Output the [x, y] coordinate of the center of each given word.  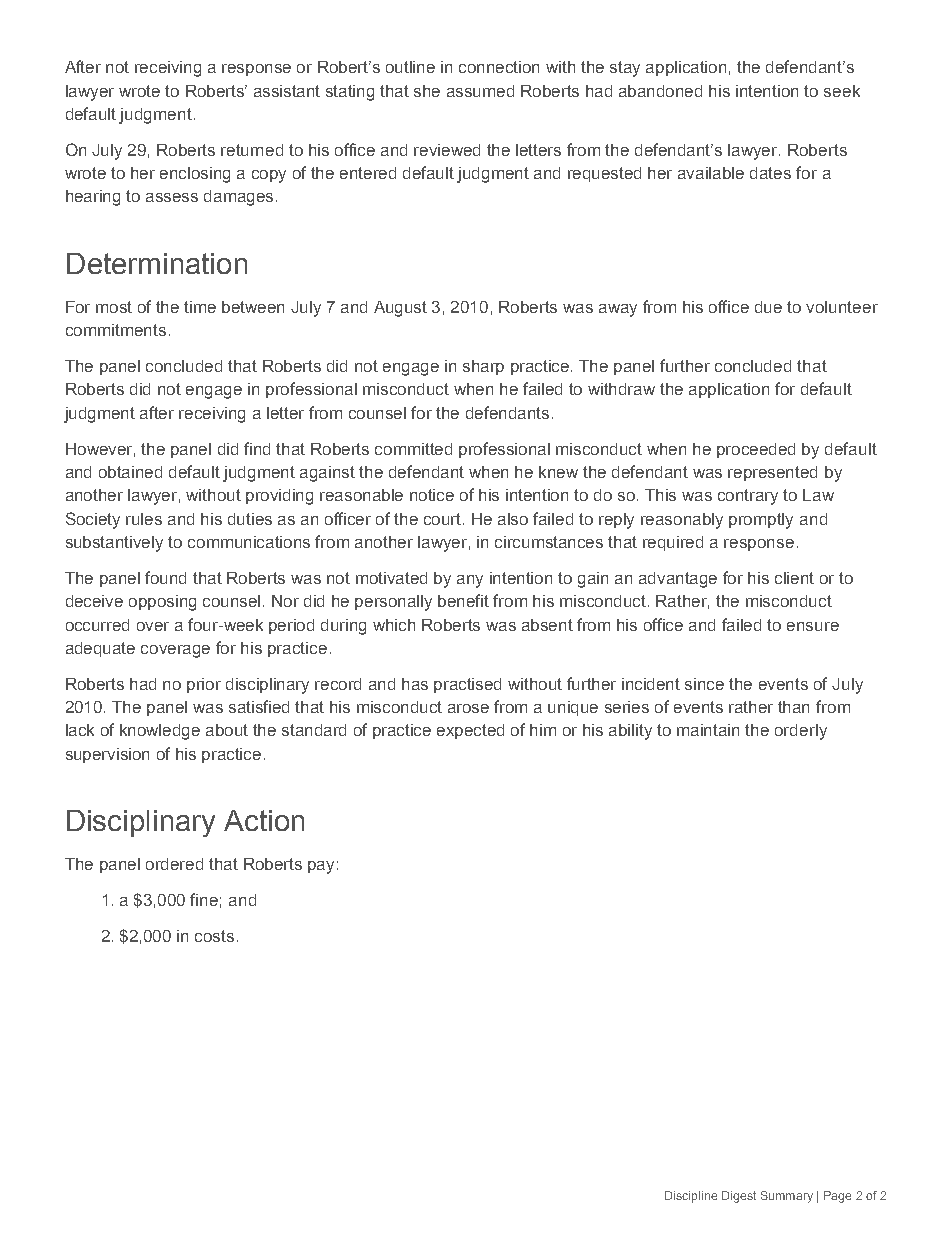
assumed [480, 91]
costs [214, 936]
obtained [130, 472]
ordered [174, 864]
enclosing [195, 175]
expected [470, 731]
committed [413, 449]
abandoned [660, 91]
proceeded [756, 450]
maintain [708, 730]
